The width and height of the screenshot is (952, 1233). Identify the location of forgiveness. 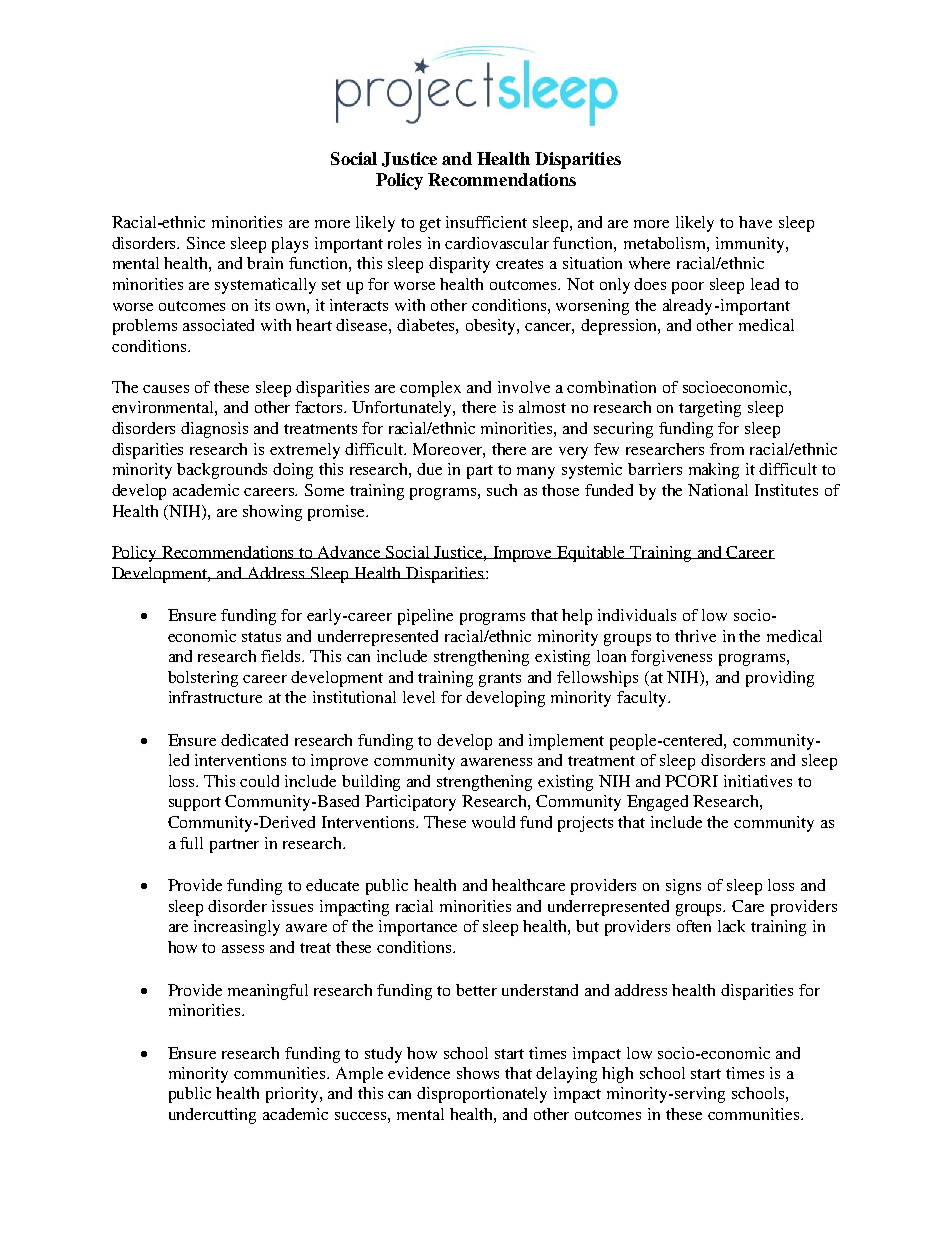
(671, 658).
